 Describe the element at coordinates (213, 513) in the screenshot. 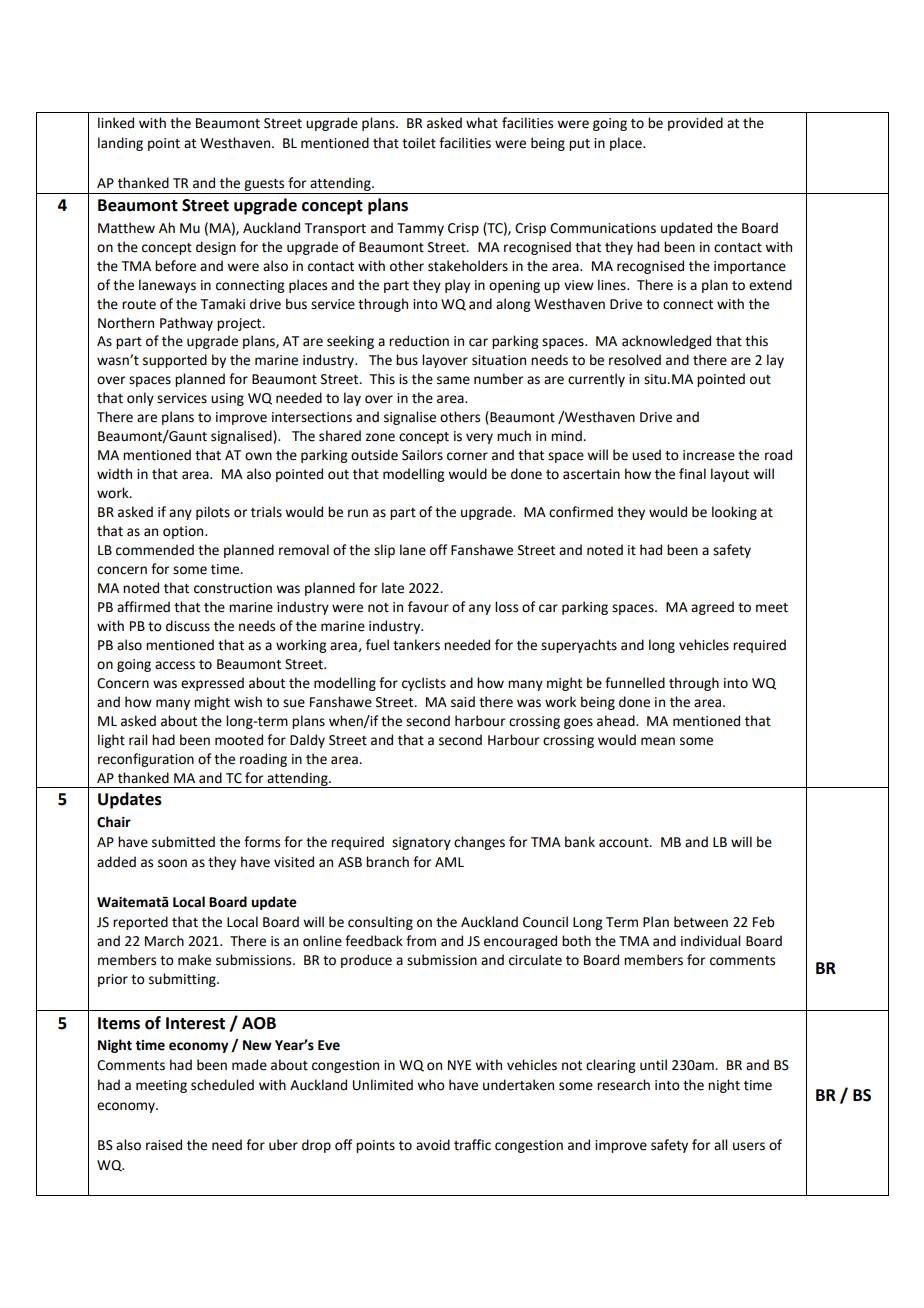

I see `pilots` at that location.
